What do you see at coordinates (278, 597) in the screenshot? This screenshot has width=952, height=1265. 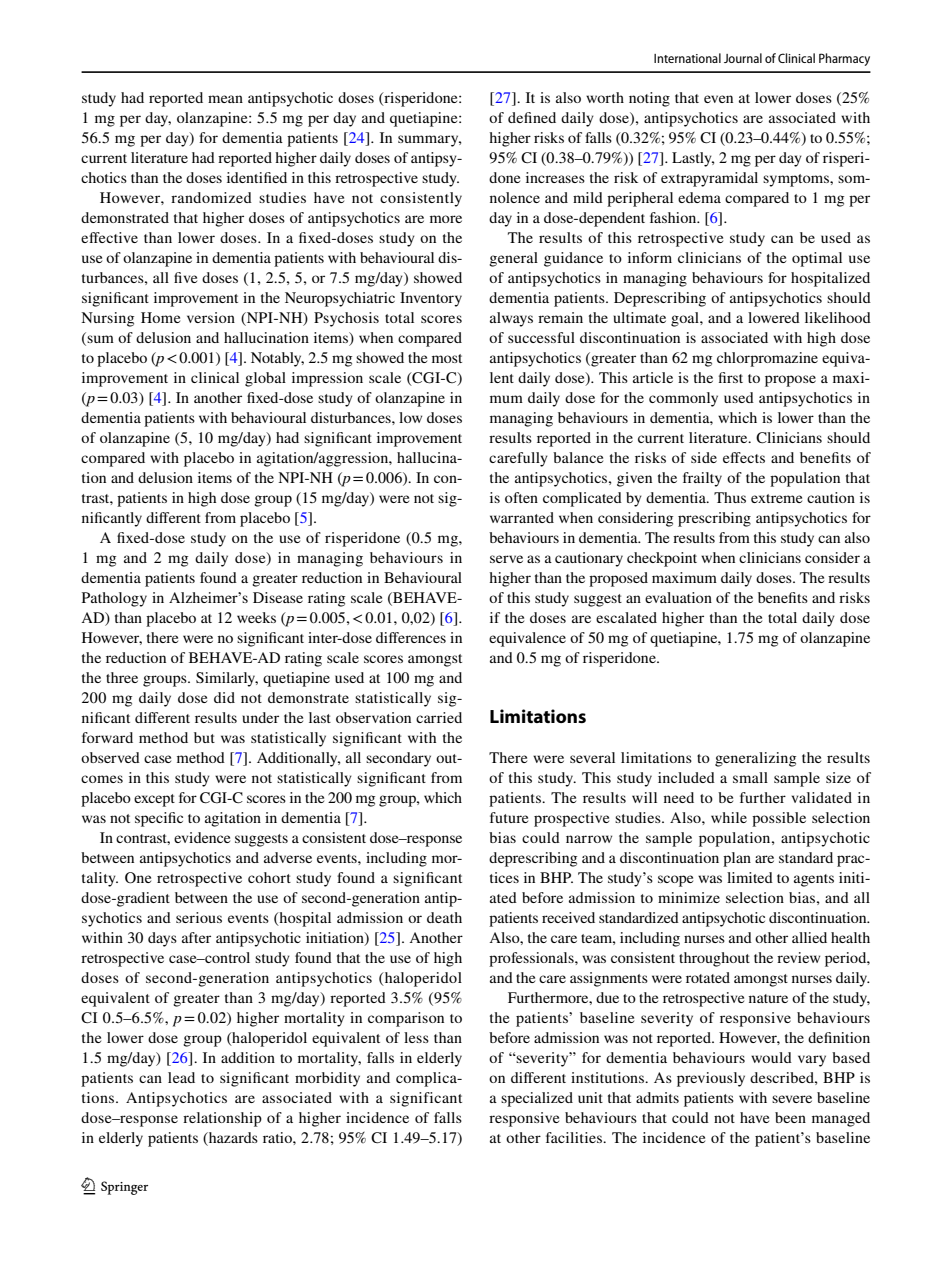 I see `Disease` at bounding box center [278, 597].
